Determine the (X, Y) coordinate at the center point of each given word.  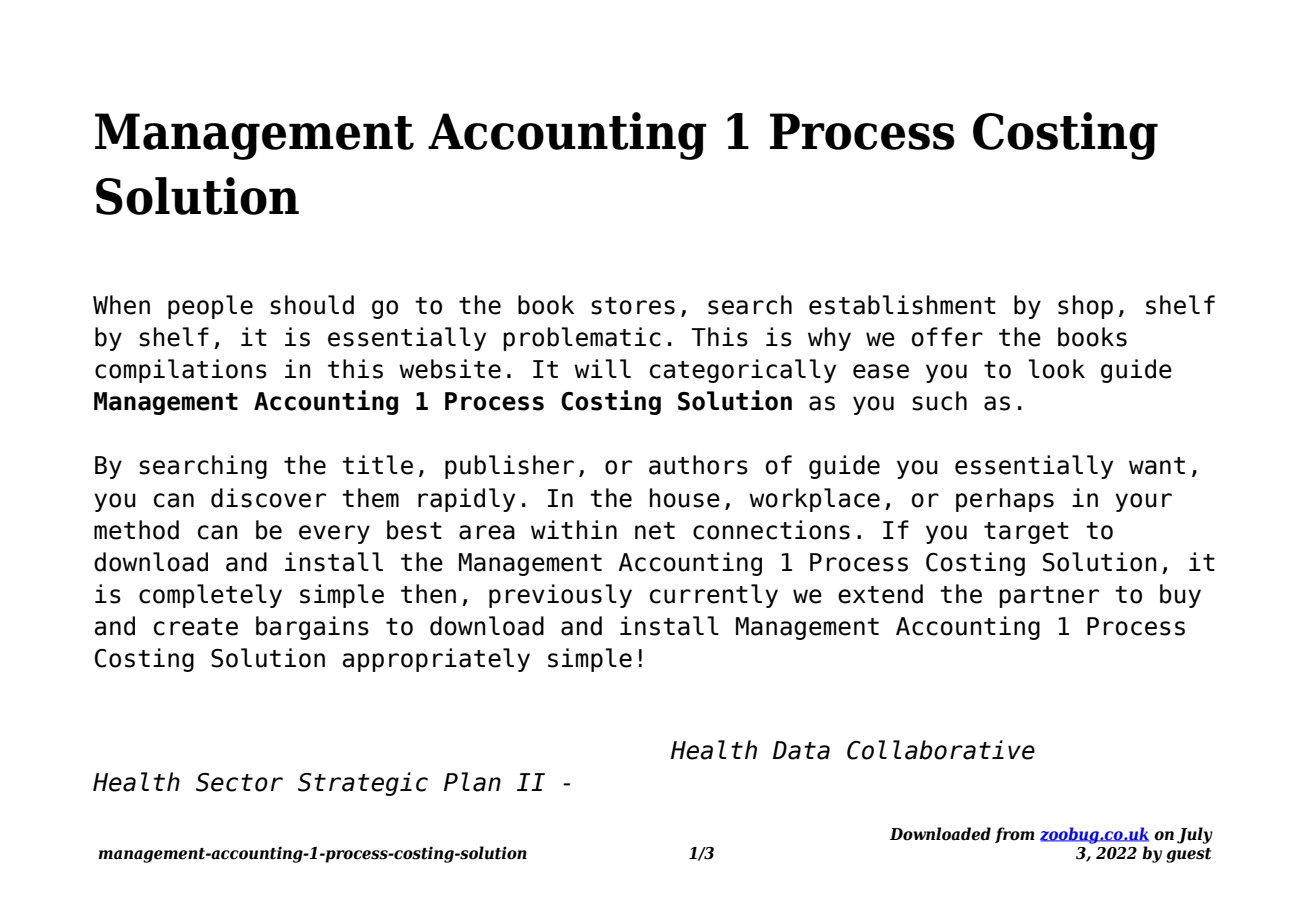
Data (801, 750)
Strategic (363, 784)
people (210, 307)
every (334, 534)
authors (698, 465)
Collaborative (941, 750)
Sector (239, 782)
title (377, 465)
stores (633, 306)
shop (1085, 307)
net (655, 531)
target (1026, 533)
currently (714, 596)
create (196, 627)
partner (1049, 597)
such (939, 401)
